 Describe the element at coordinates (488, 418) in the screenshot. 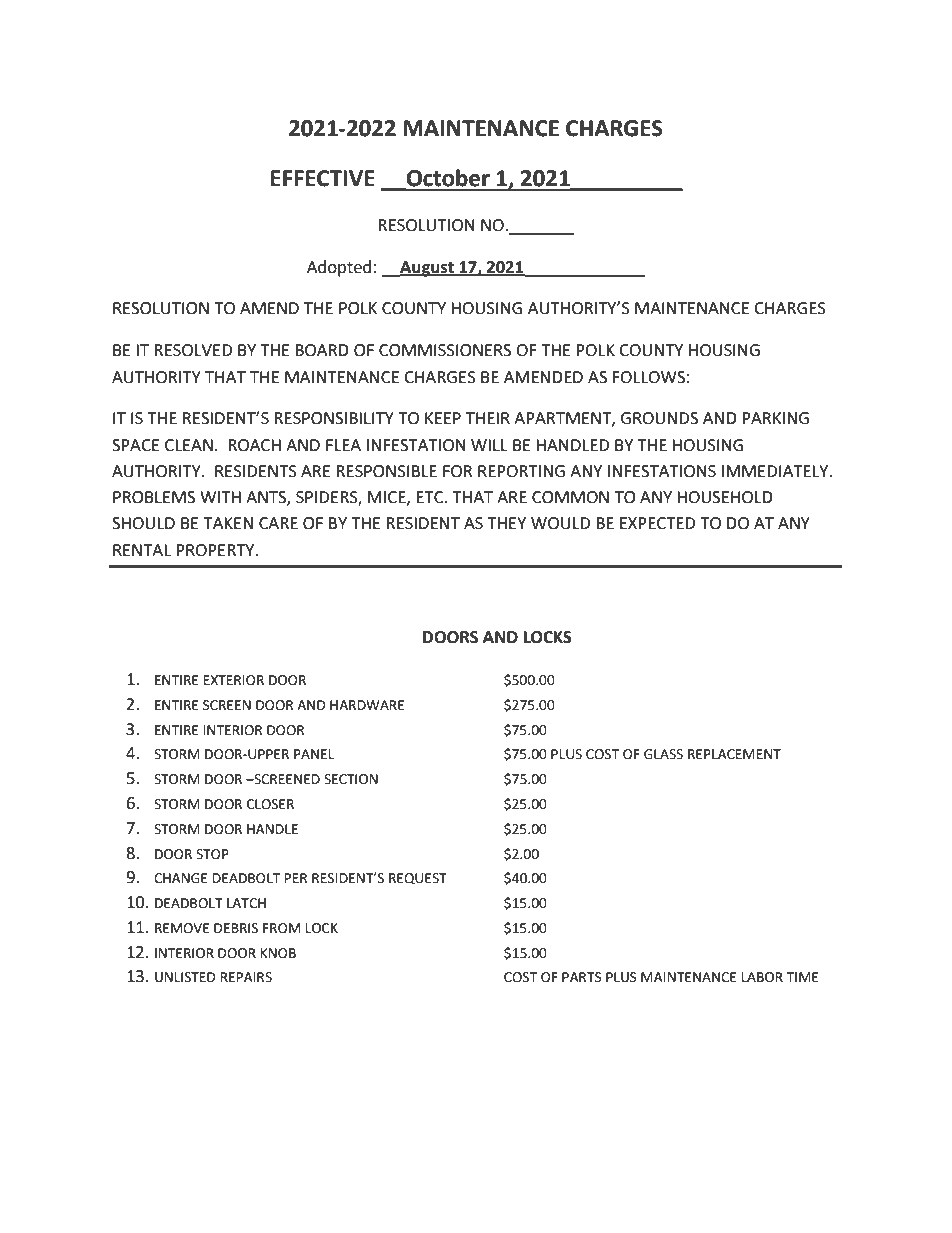

I see `THEIR` at that location.
